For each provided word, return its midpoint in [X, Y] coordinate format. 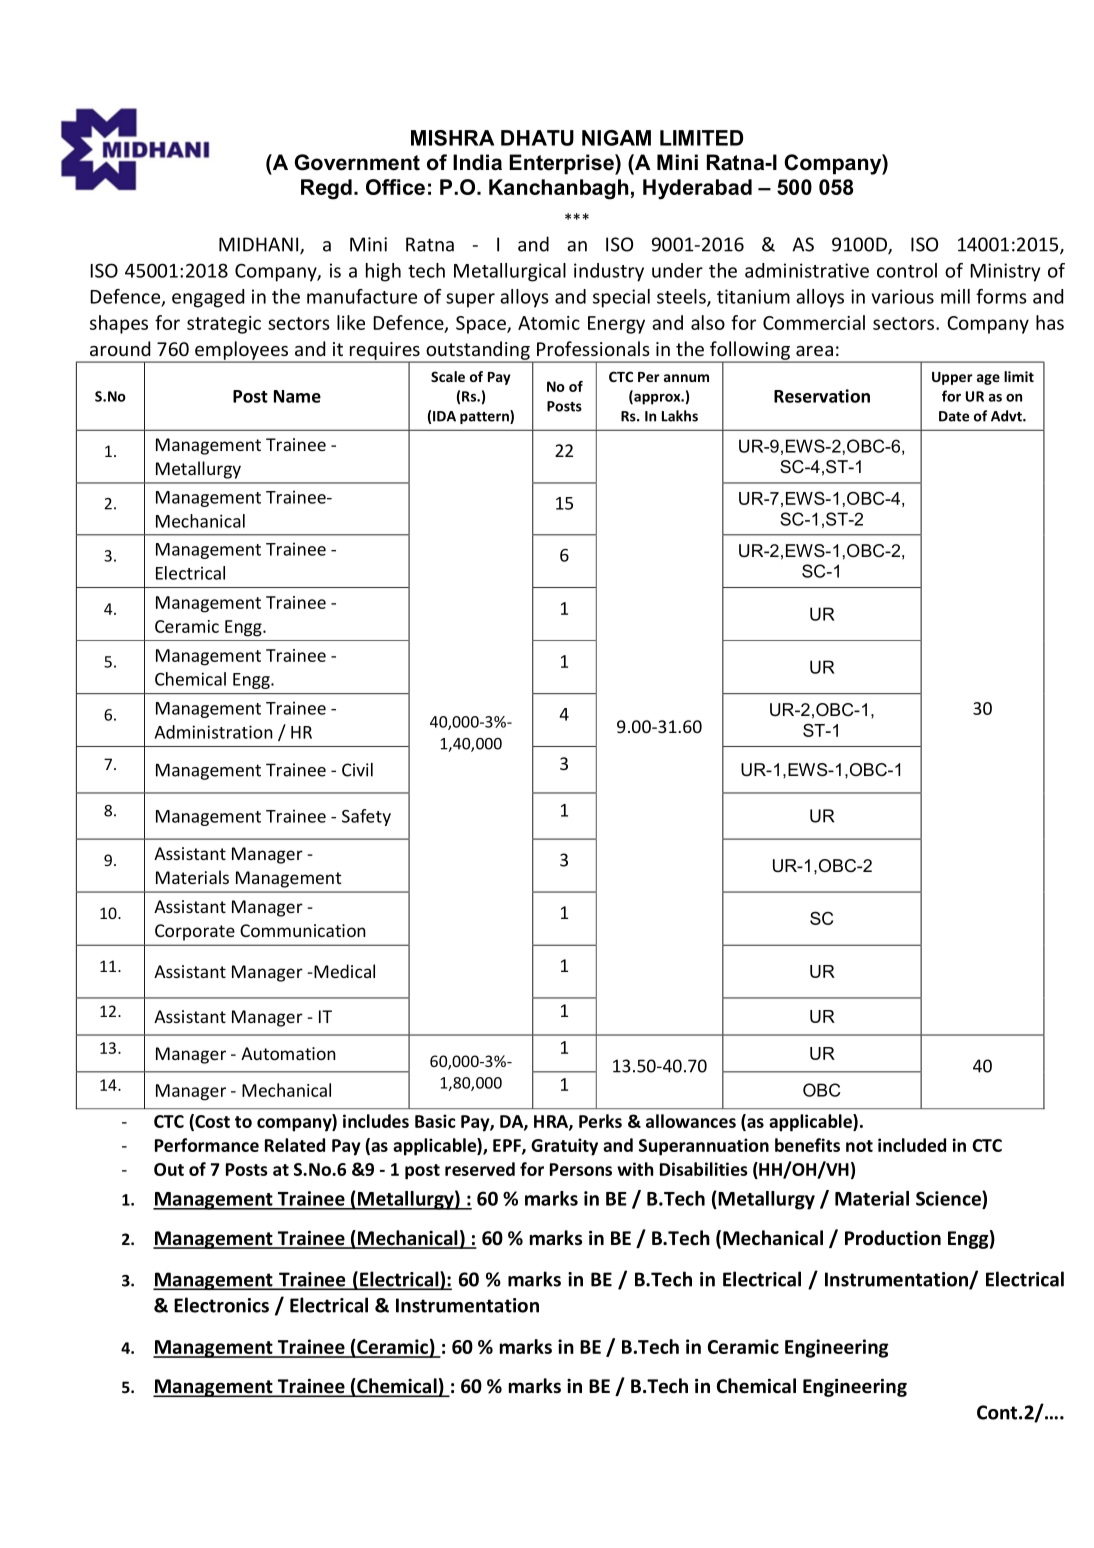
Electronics [221, 1305]
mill [955, 296]
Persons [581, 1169]
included [912, 1145]
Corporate [195, 932]
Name [297, 396]
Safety [366, 817]
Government [357, 162]
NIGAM [616, 138]
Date [954, 416]
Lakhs [680, 416]
